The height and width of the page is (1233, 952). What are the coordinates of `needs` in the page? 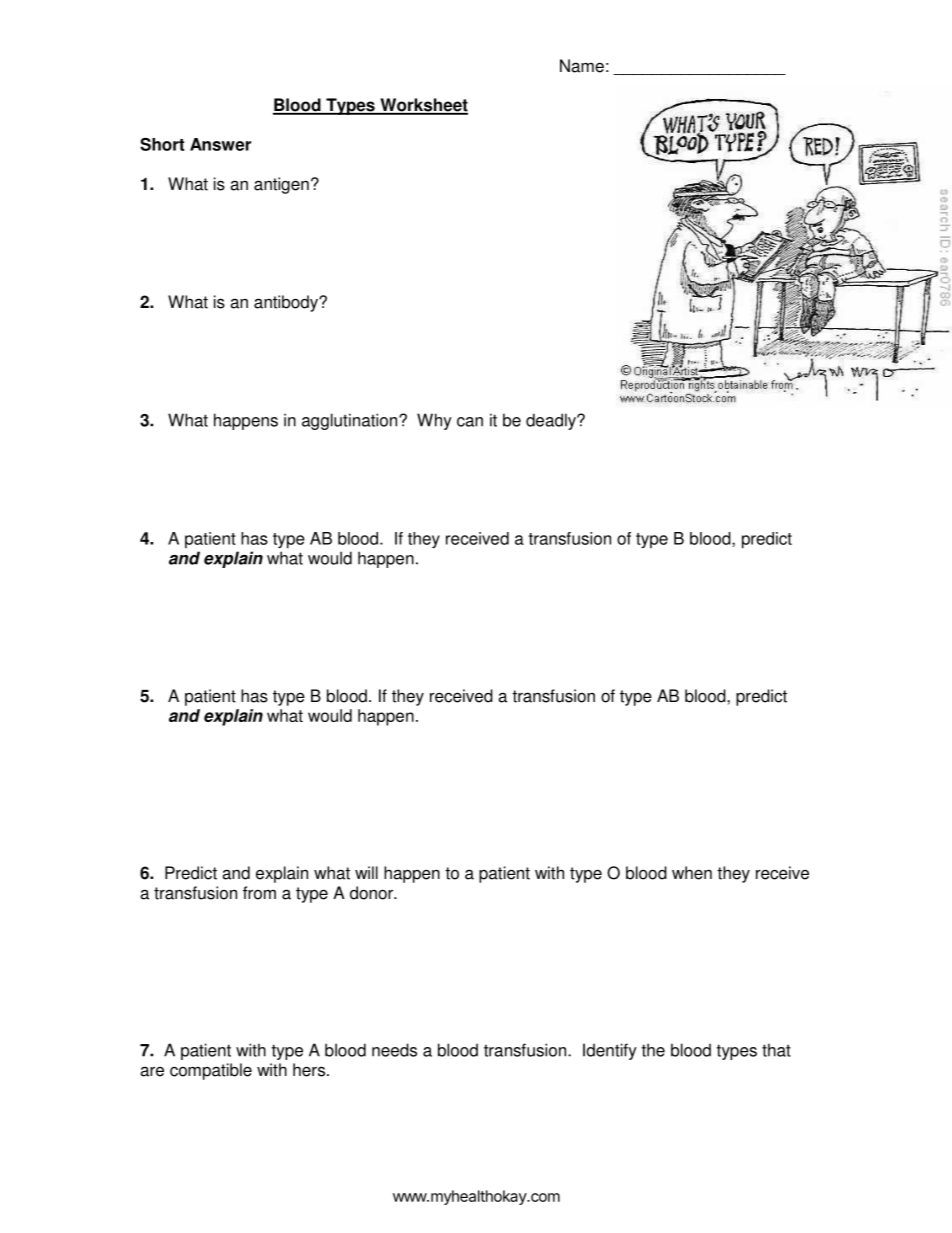 It's located at (394, 1050).
